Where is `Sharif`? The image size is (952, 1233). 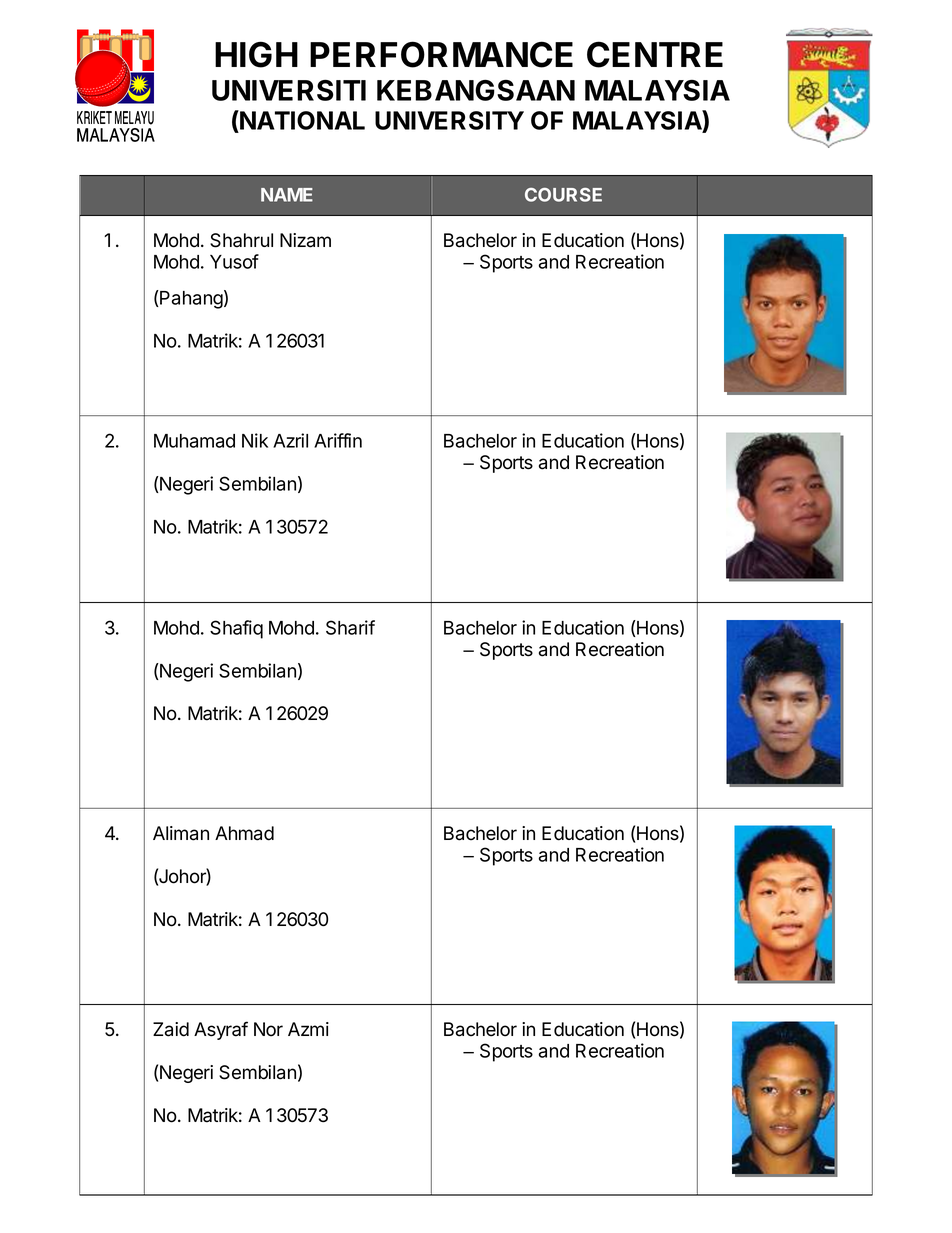
Sharif is located at coordinates (350, 627).
